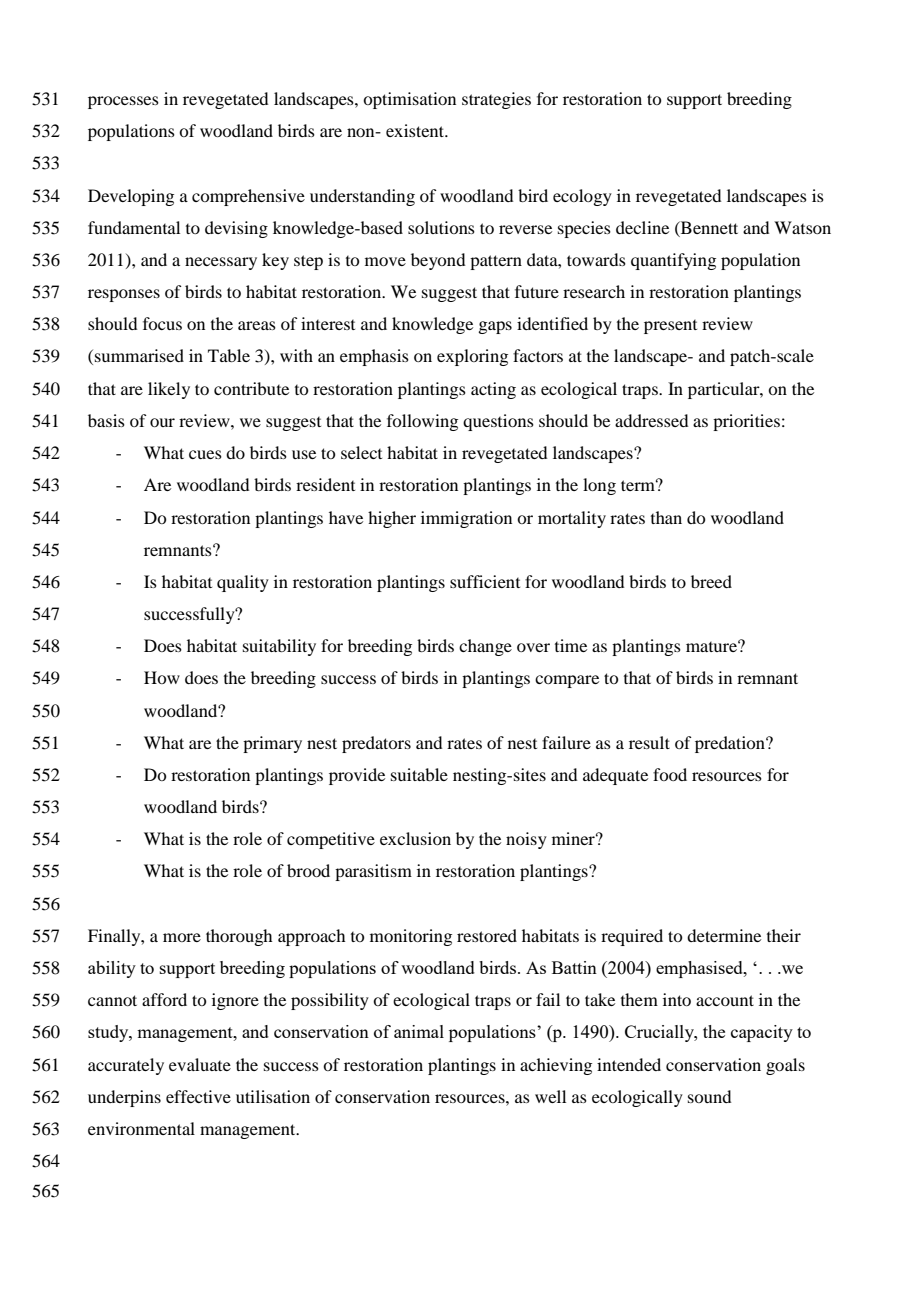 The image size is (924, 1309). I want to click on decline, so click(642, 227).
